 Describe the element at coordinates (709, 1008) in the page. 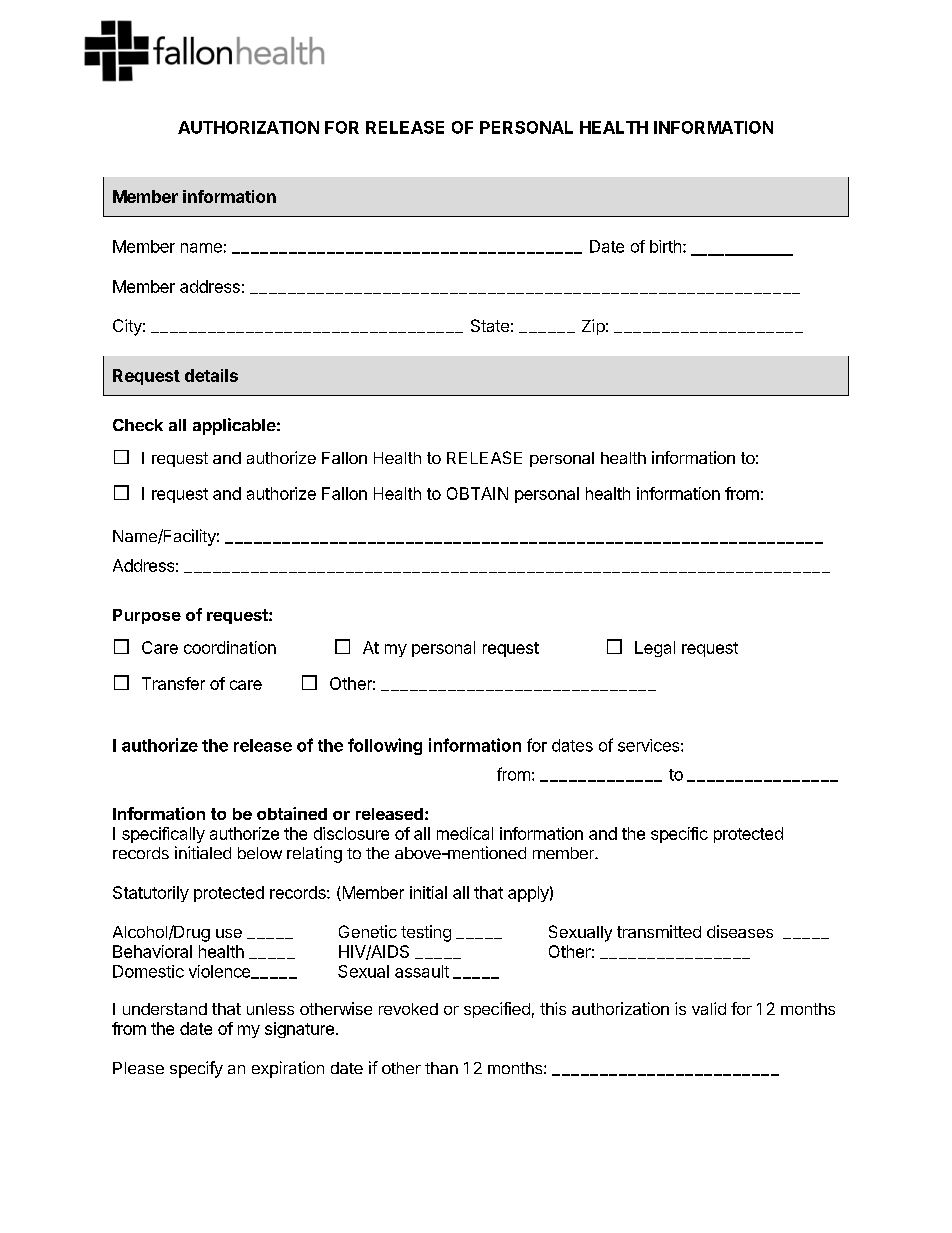

I see `valid` at that location.
